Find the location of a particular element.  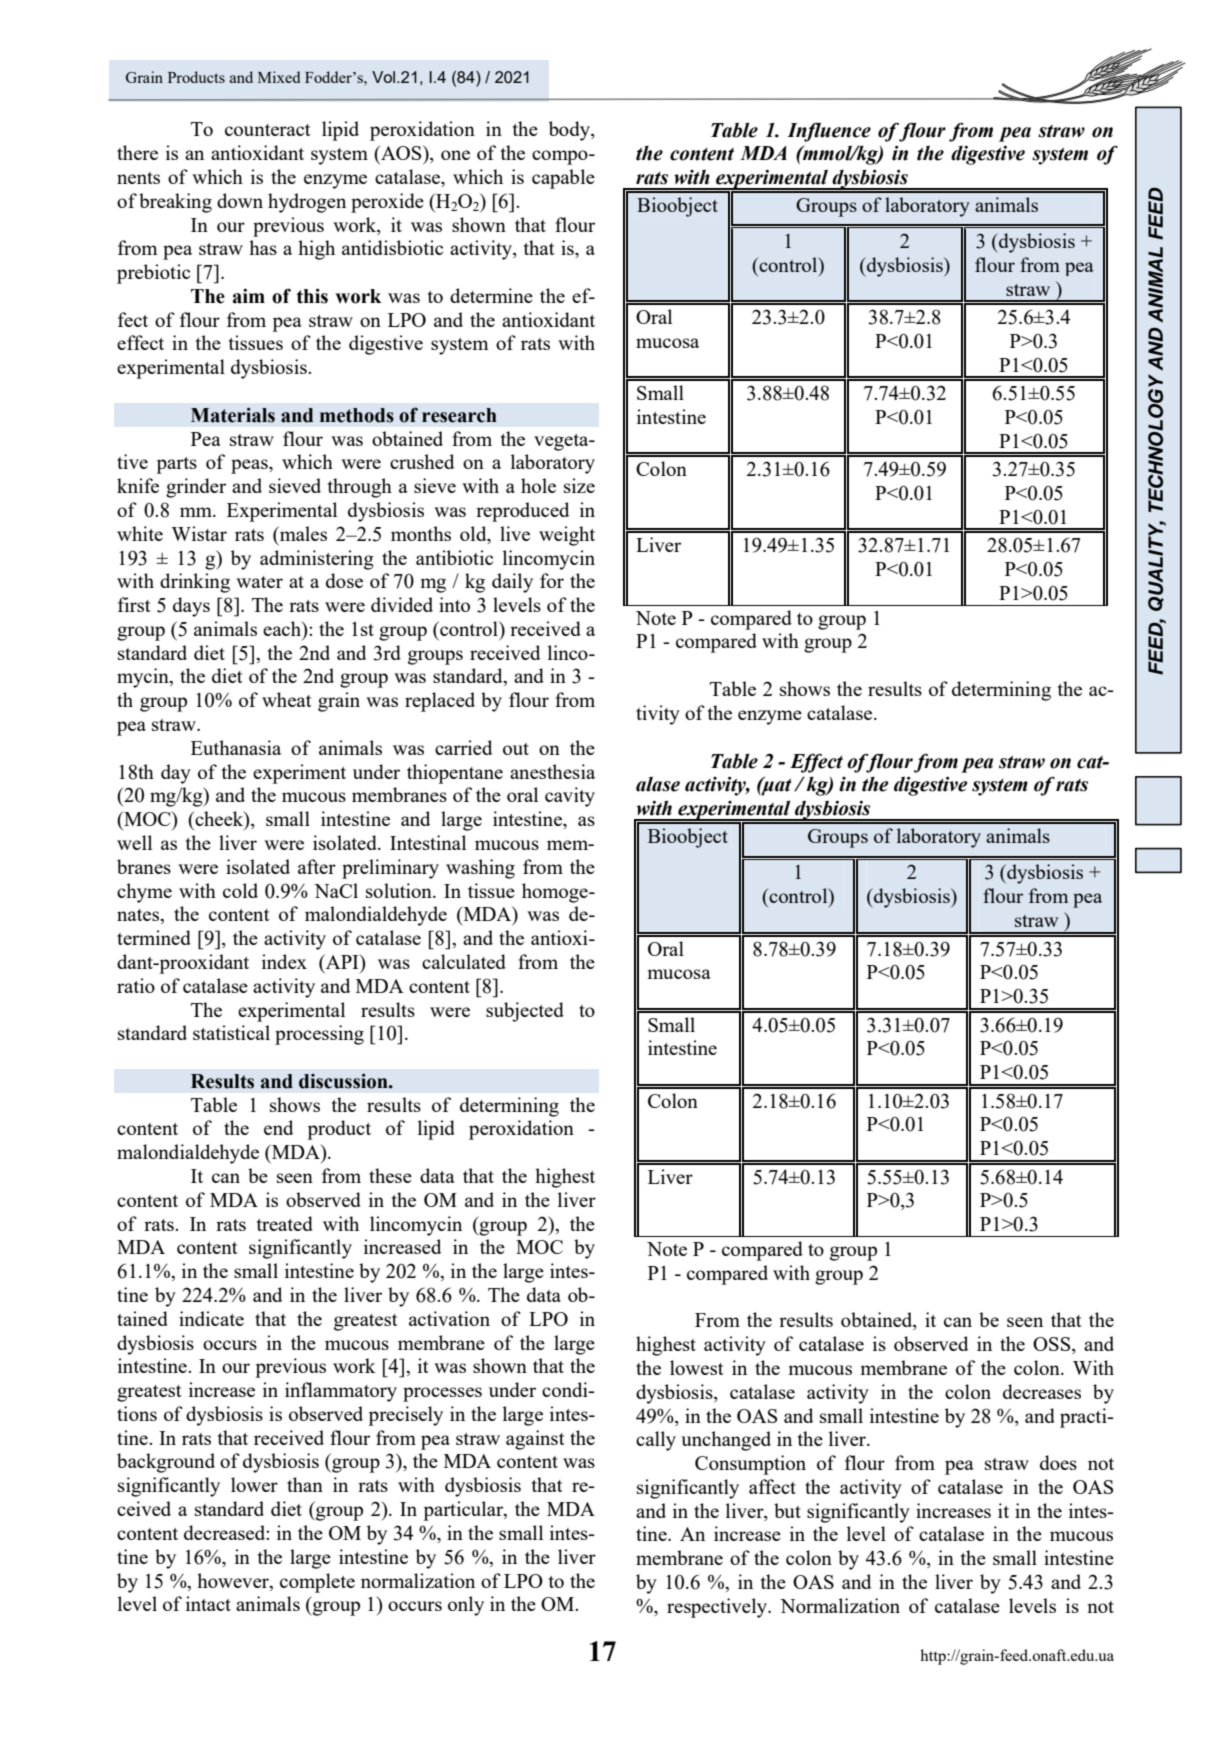

only is located at coordinates (466, 1606).
